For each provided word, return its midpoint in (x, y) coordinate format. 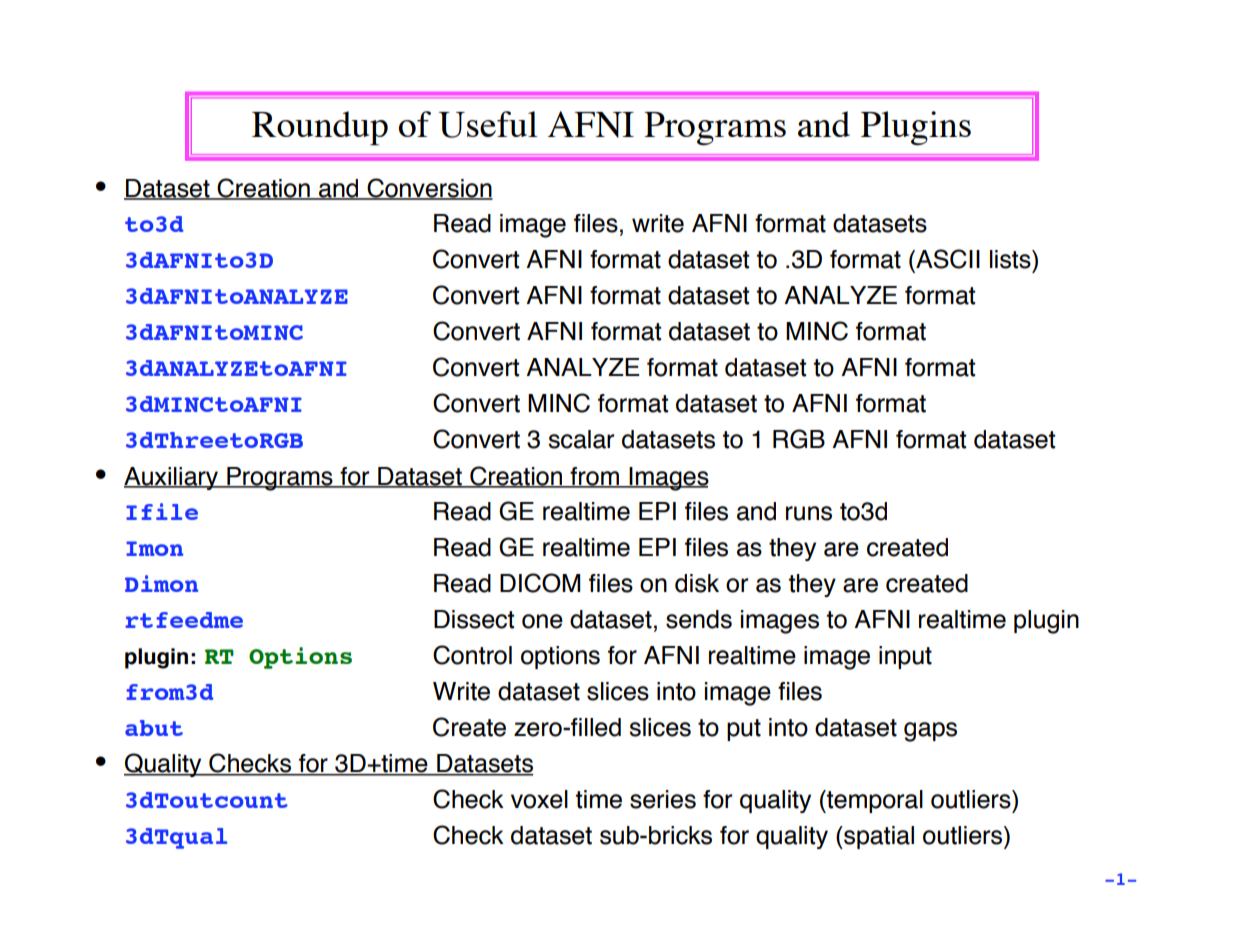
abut (154, 728)
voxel (539, 799)
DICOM (540, 583)
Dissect (474, 619)
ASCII (947, 259)
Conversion (429, 189)
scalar (581, 439)
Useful (488, 124)
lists (1011, 259)
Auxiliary (172, 478)
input (905, 657)
